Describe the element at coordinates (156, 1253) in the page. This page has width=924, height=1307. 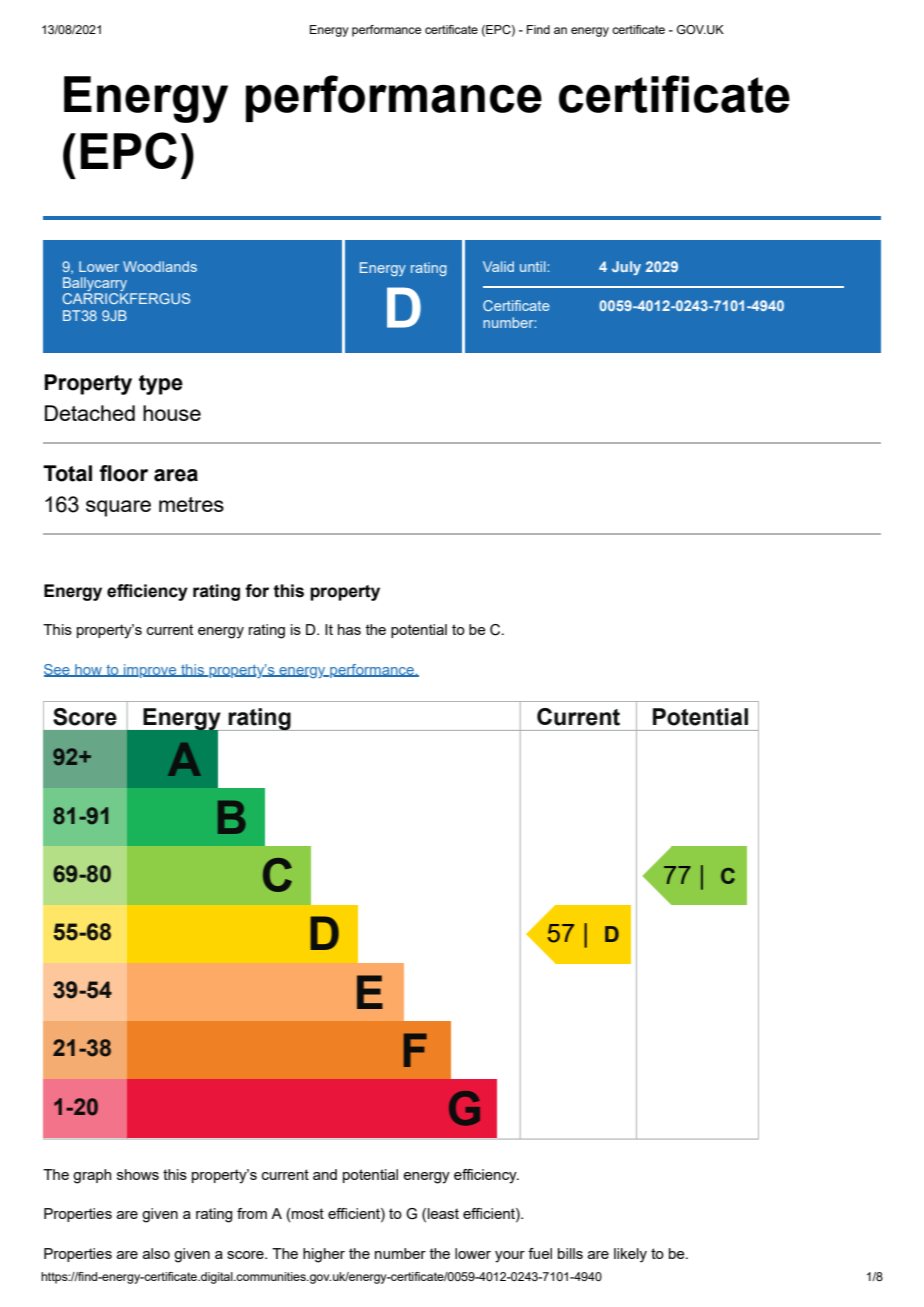
I see `also` at that location.
